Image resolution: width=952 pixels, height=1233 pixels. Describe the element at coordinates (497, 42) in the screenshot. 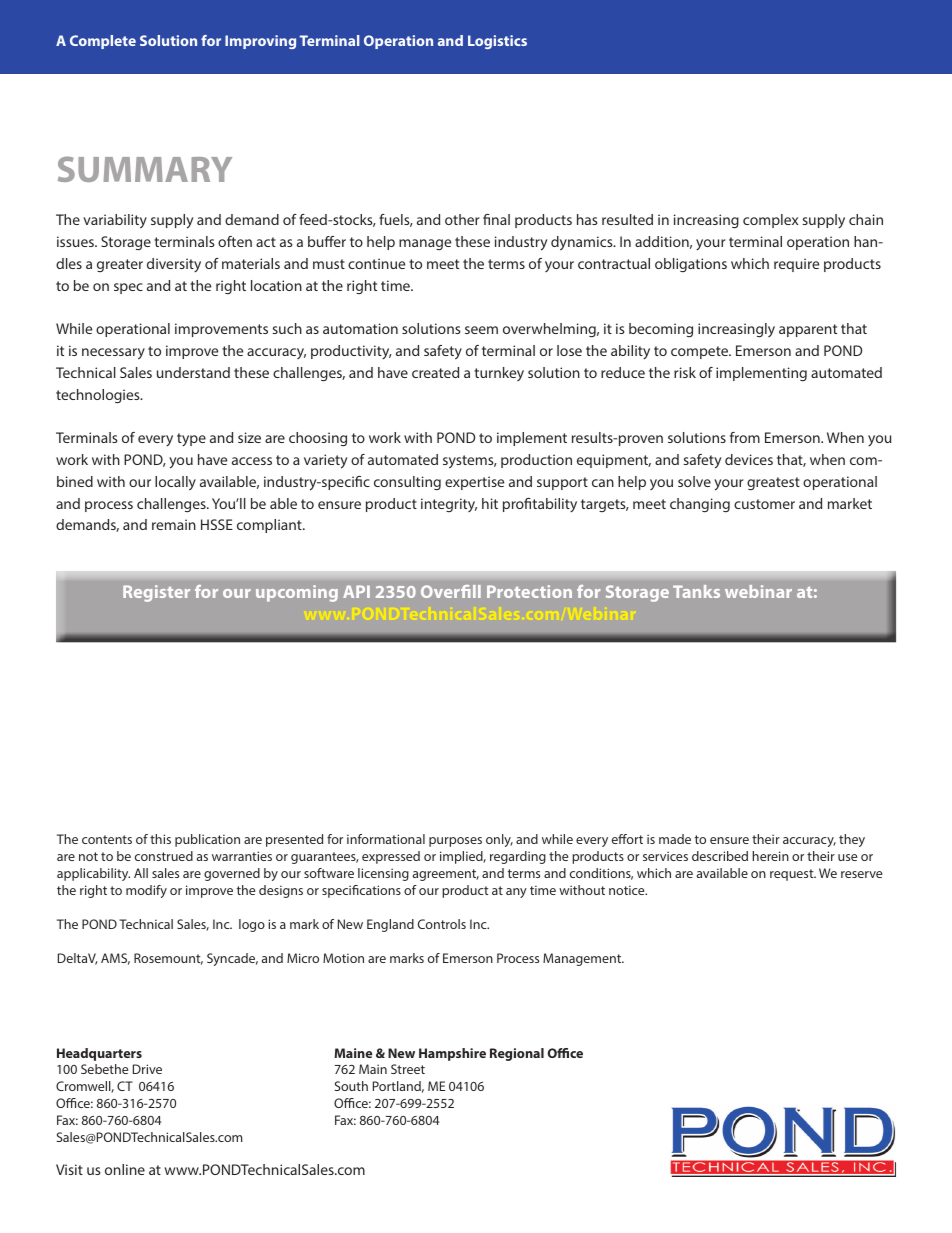

I see `Logistics` at that location.
